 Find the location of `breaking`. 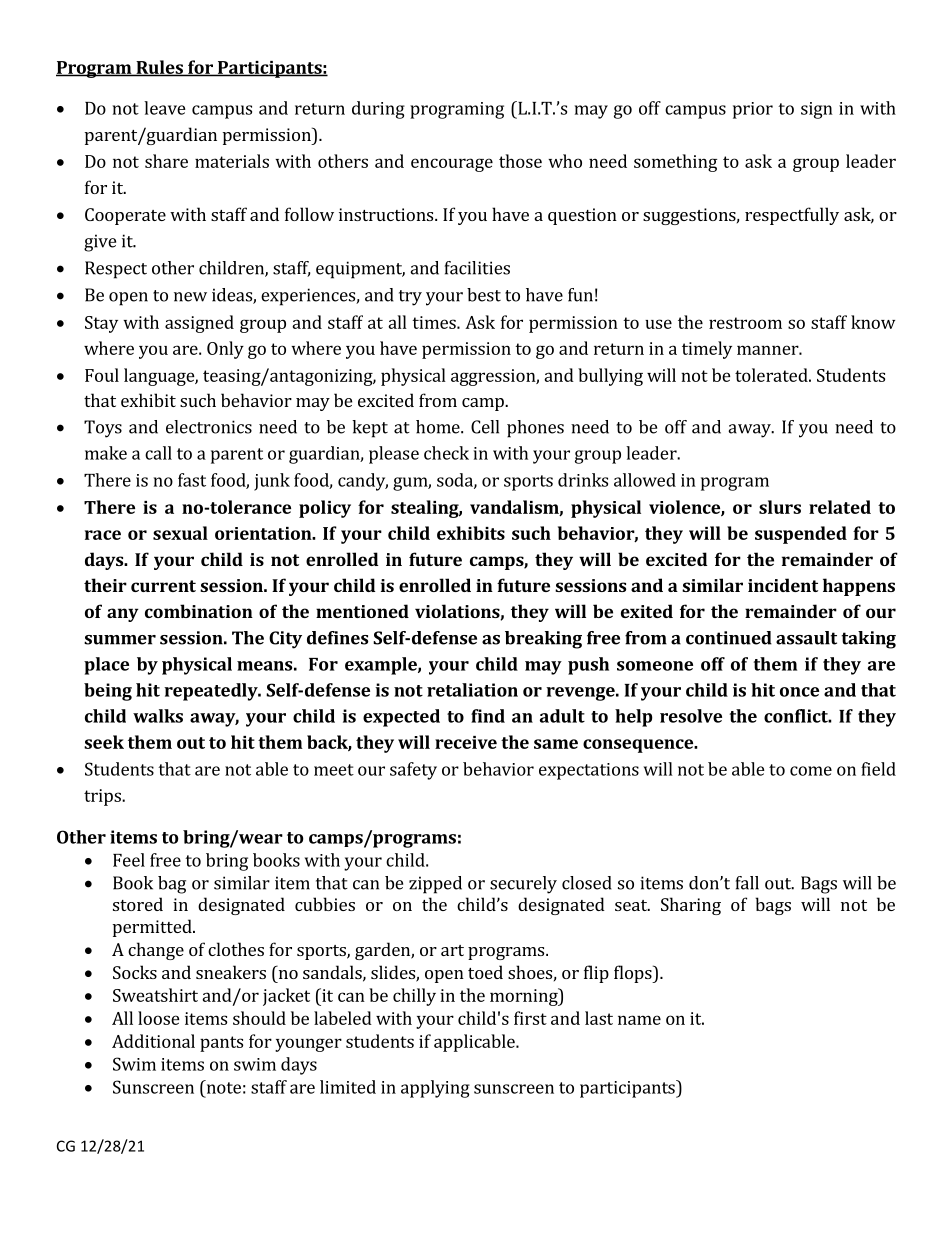

breaking is located at coordinates (543, 640).
